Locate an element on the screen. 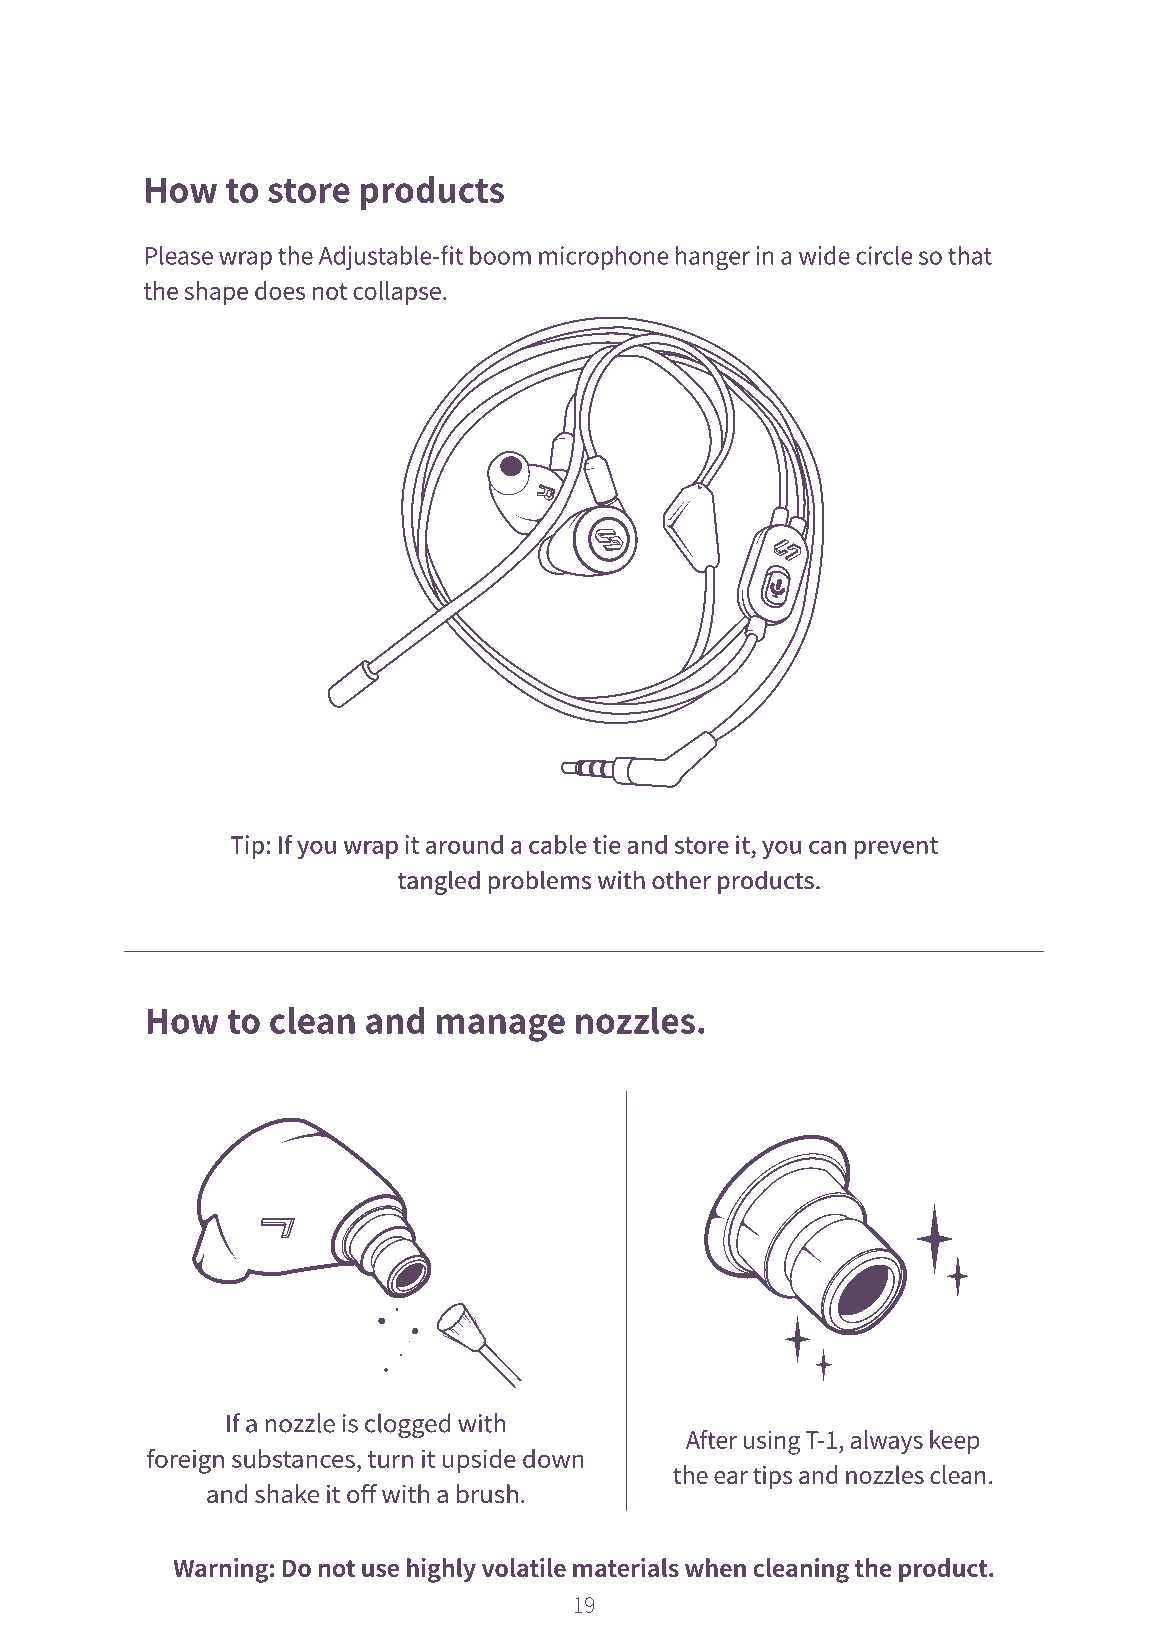 The height and width of the screenshot is (1652, 1168). tangled is located at coordinates (439, 882).
